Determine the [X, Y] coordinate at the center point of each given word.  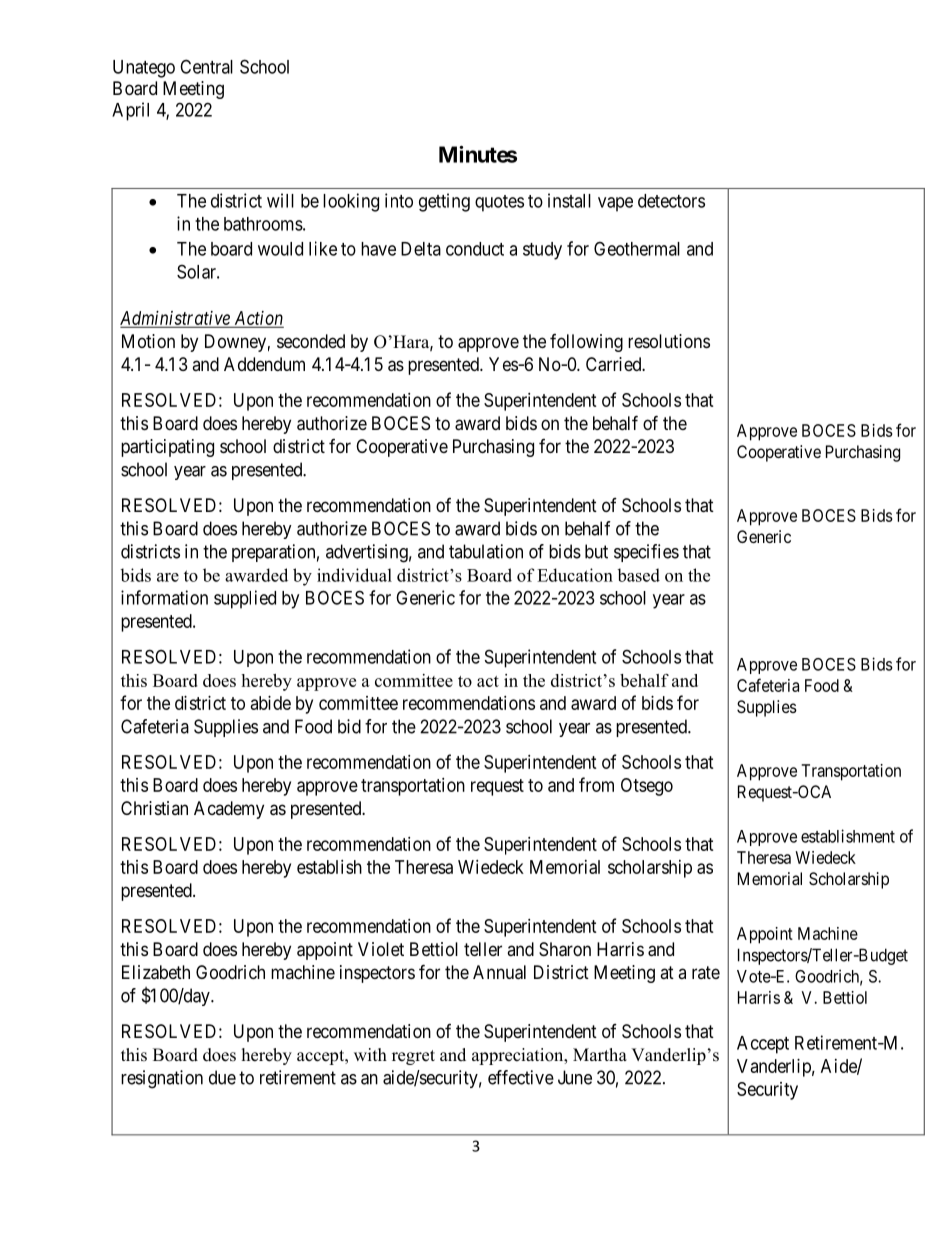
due [222, 1077]
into [399, 200]
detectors [671, 201]
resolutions [669, 341]
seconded [311, 341]
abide [271, 703]
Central [206, 66]
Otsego [647, 787]
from [596, 784]
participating [167, 448]
